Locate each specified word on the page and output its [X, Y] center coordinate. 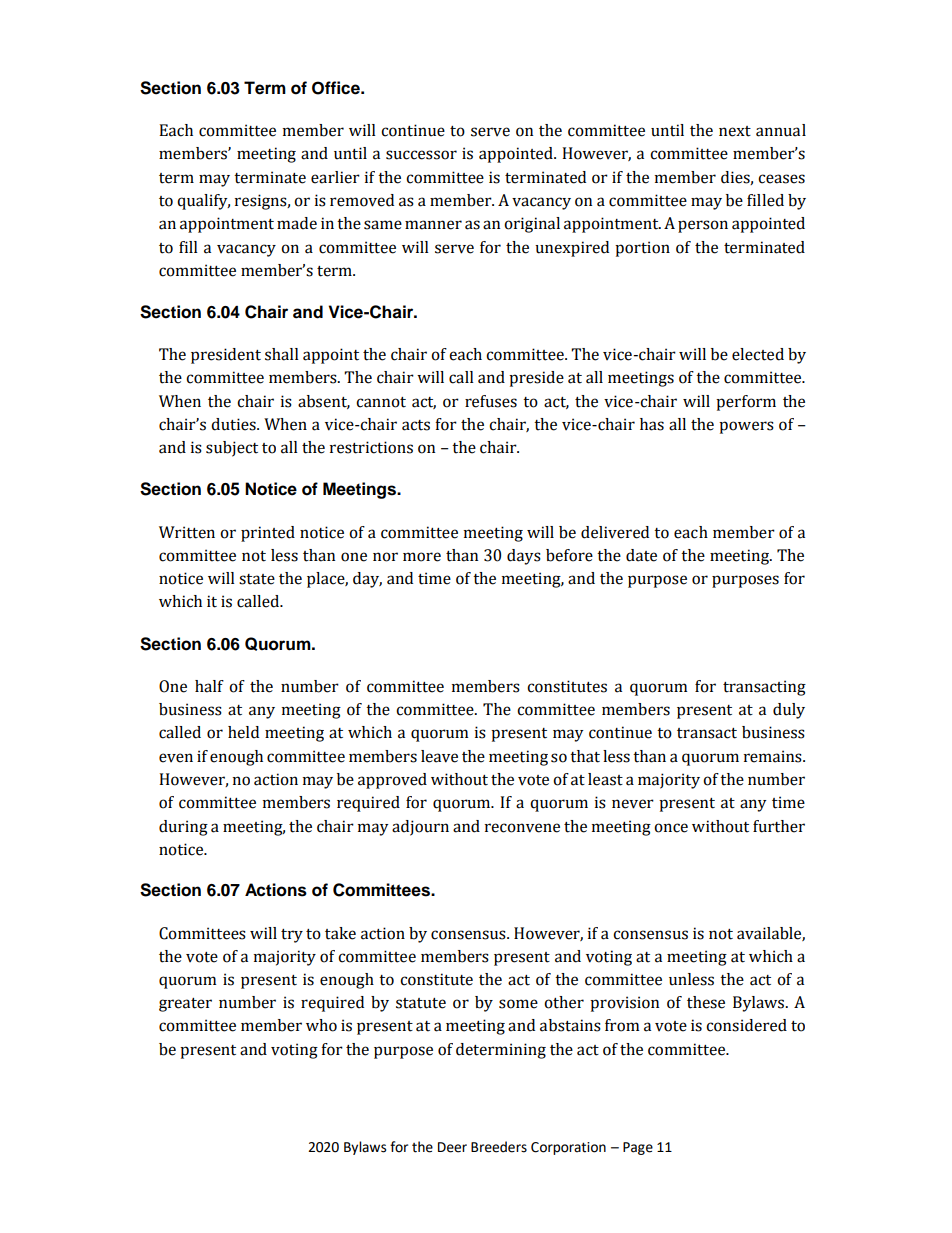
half [209, 686]
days [524, 557]
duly [789, 711]
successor [421, 155]
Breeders [499, 1147]
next [735, 131]
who [321, 1025]
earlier [335, 177]
